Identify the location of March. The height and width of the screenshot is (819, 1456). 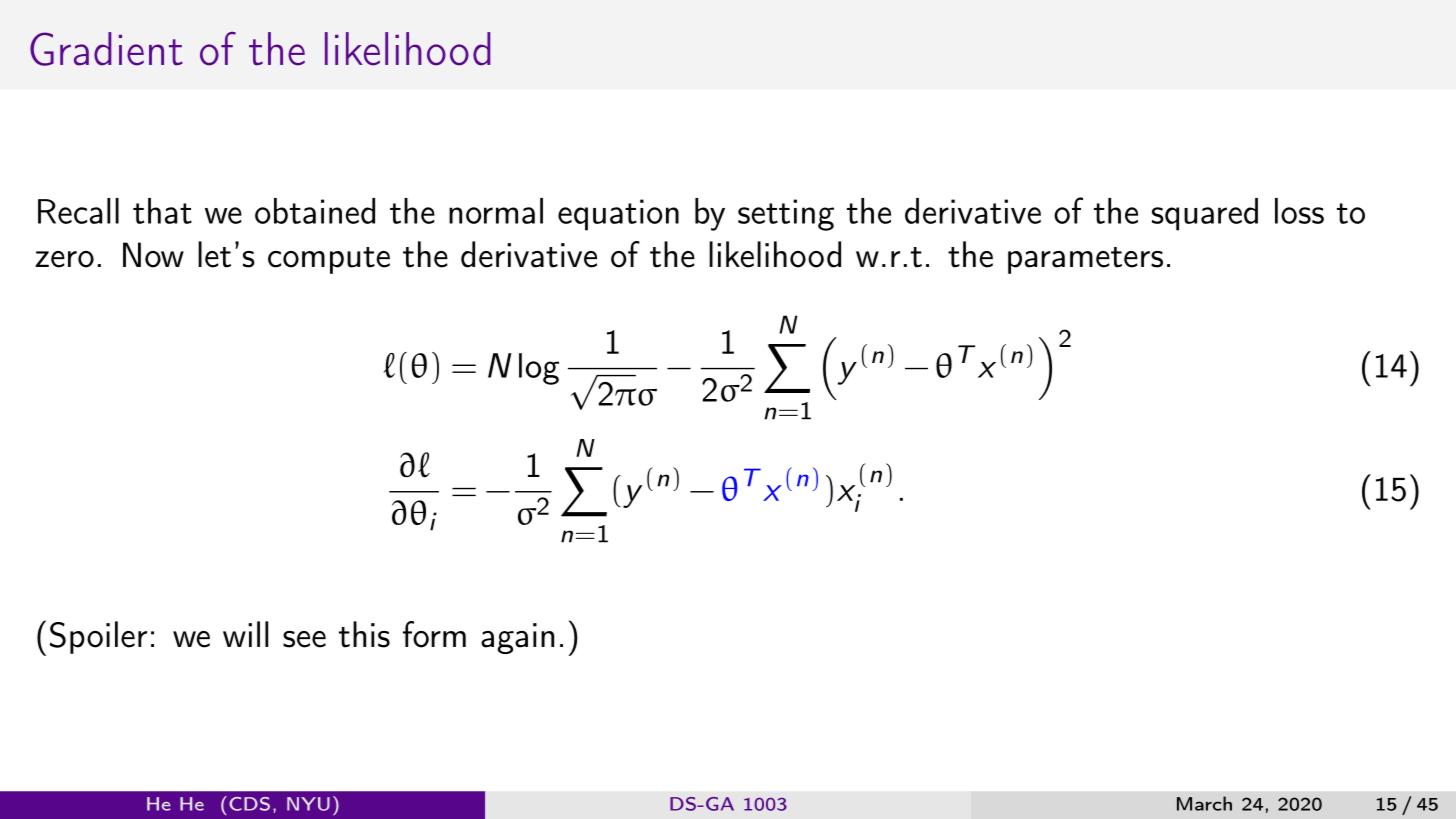
(1204, 803).
